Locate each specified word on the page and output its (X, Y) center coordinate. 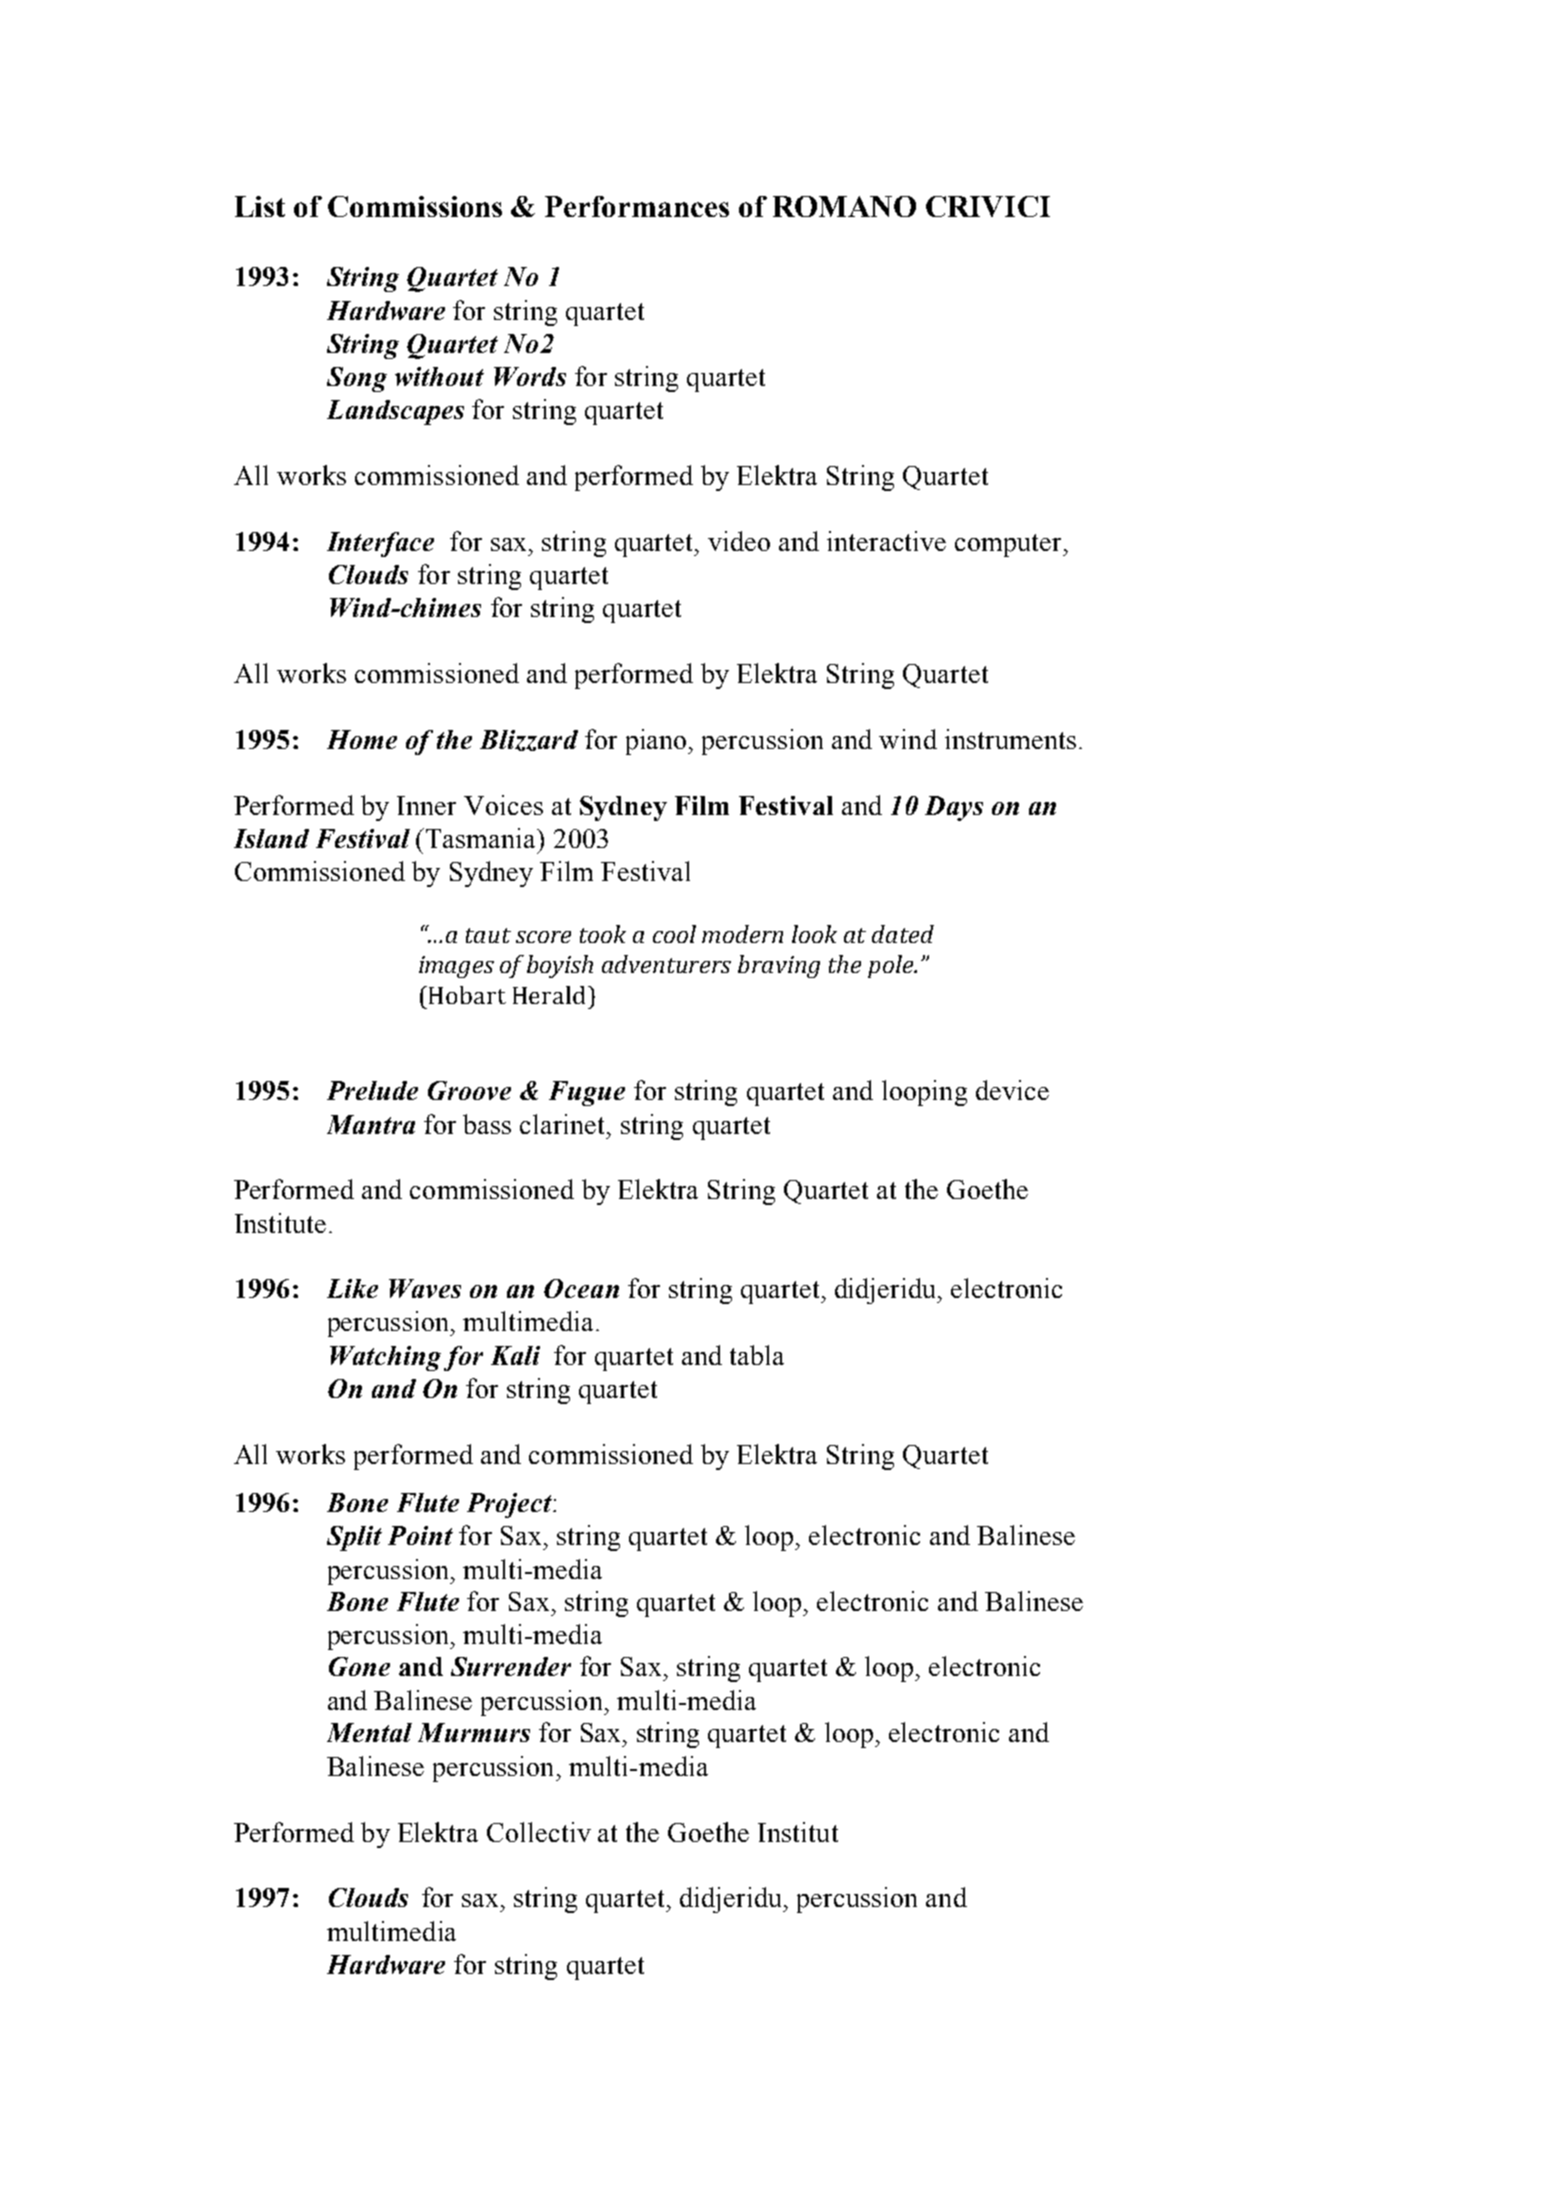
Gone (359, 1666)
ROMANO (844, 206)
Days (954, 808)
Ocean (581, 1288)
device (1012, 1090)
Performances (637, 206)
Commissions (415, 206)
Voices (503, 805)
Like (352, 1288)
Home (362, 739)
